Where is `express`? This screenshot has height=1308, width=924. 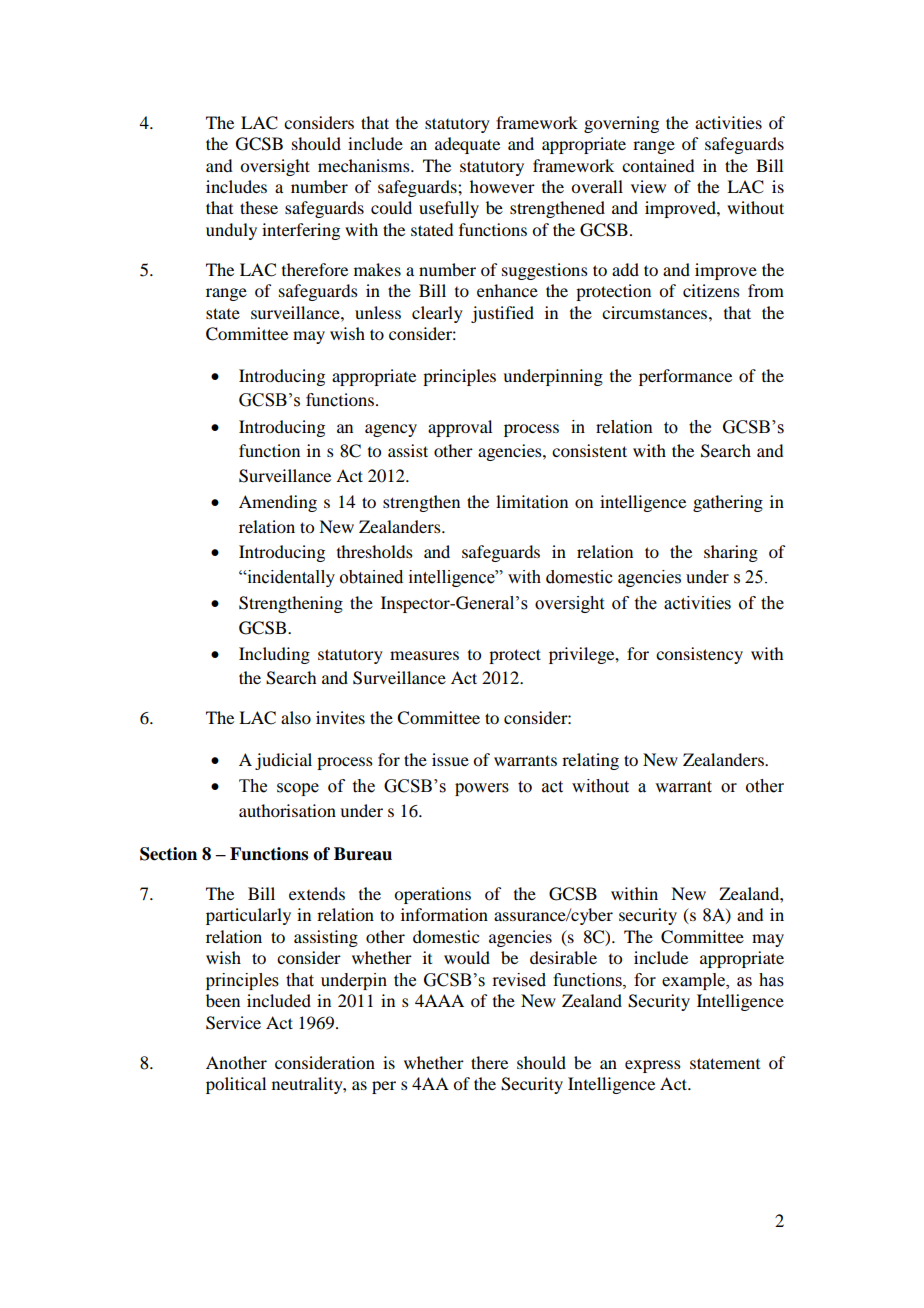 express is located at coordinates (653, 1066).
